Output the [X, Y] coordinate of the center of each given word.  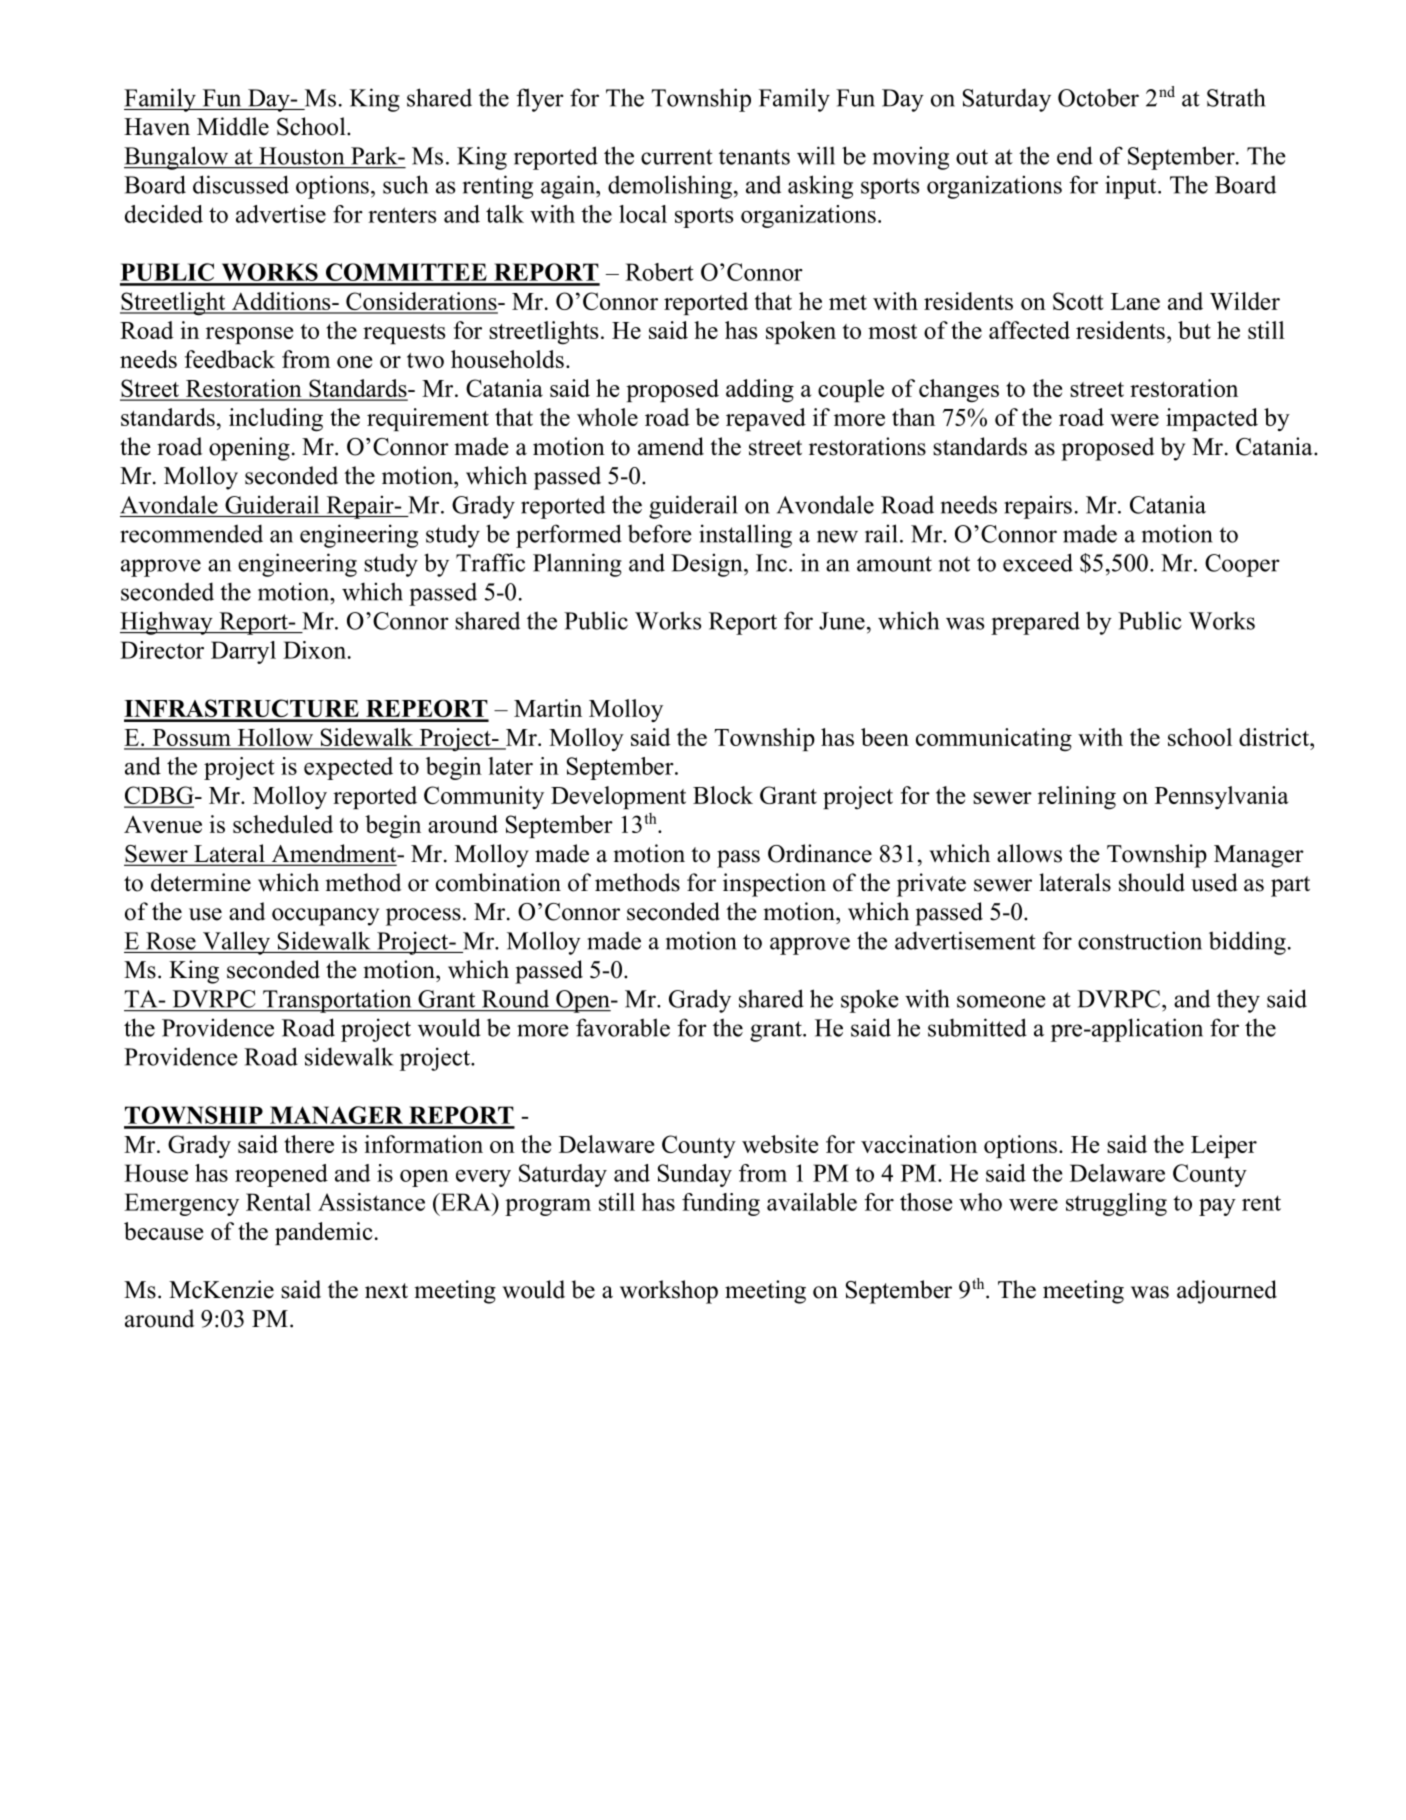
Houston [301, 156]
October [1098, 97]
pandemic [324, 1233]
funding [721, 1204]
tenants [754, 157]
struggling [1116, 1204]
